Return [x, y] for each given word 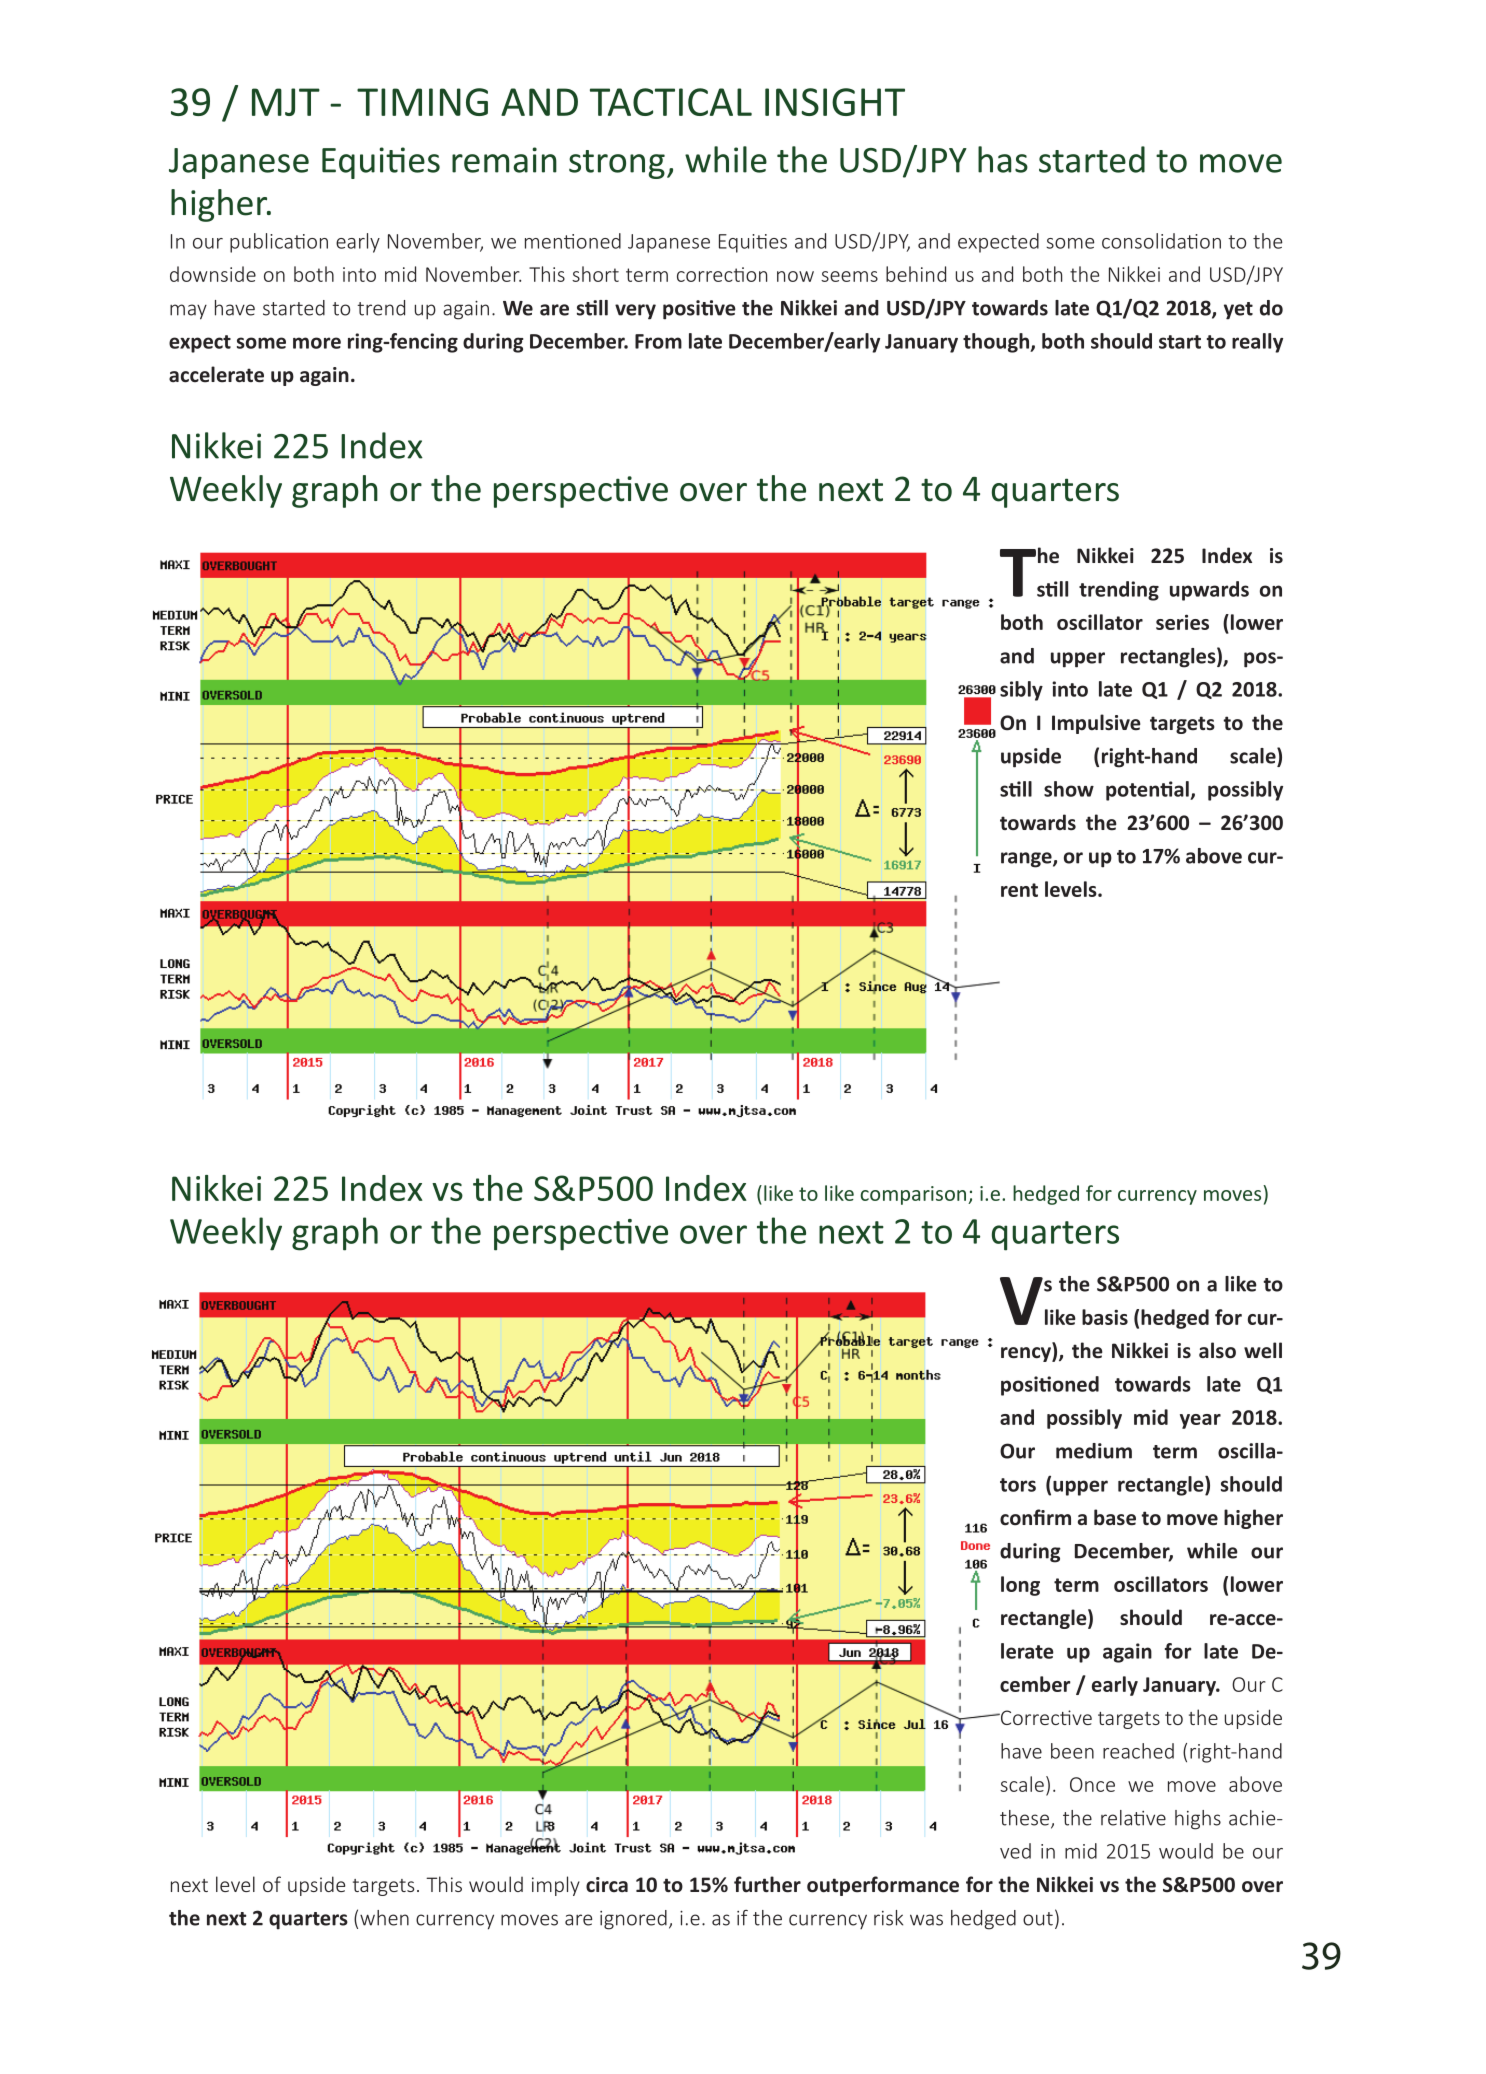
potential [1148, 791]
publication [279, 243]
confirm [1035, 1517]
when [384, 1918]
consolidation [1161, 241]
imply [556, 1886]
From [658, 341]
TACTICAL [671, 102]
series [1182, 622]
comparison [914, 1195]
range [1027, 860]
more [317, 343]
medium [1094, 1451]
